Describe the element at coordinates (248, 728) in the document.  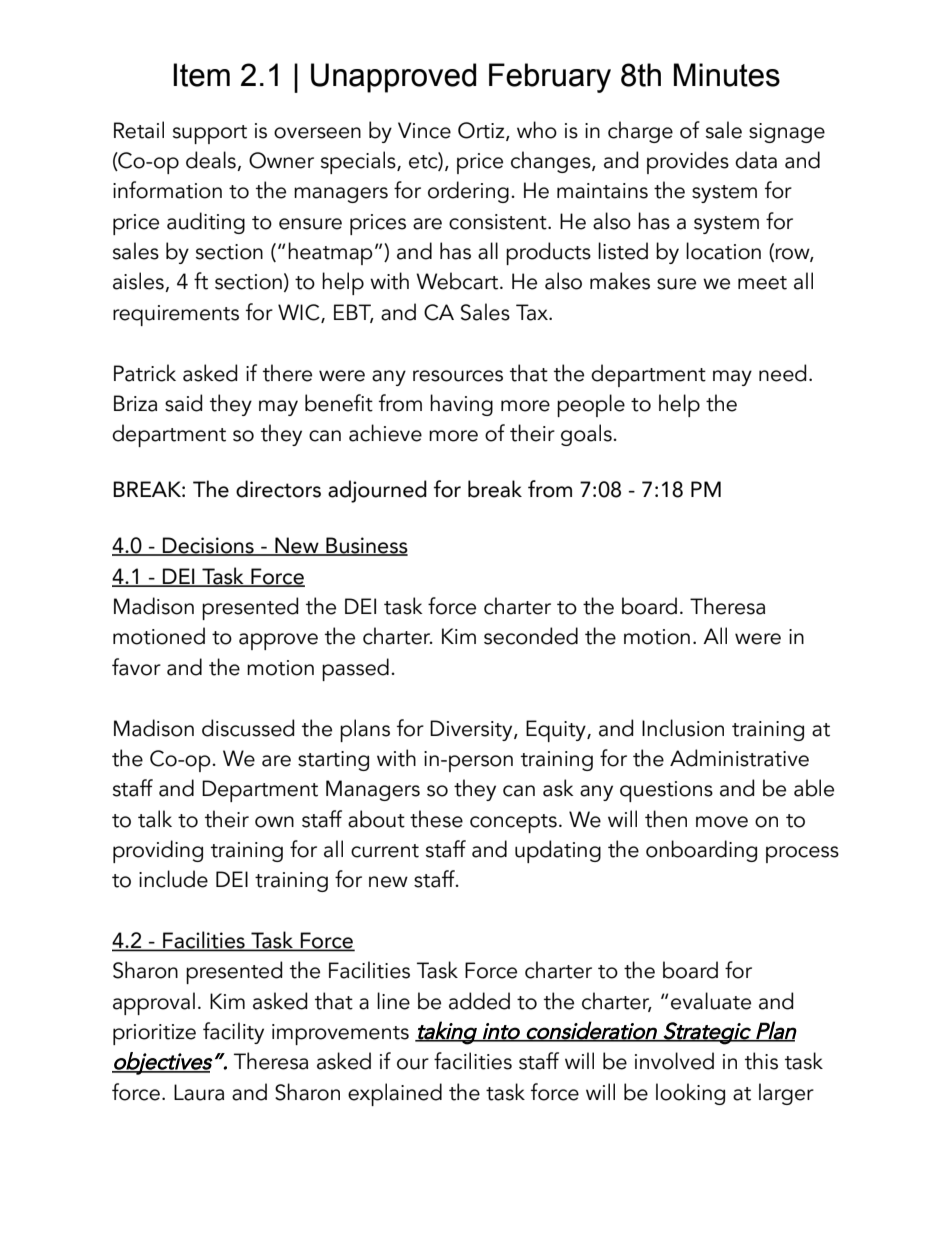
I see `discussed` at that location.
